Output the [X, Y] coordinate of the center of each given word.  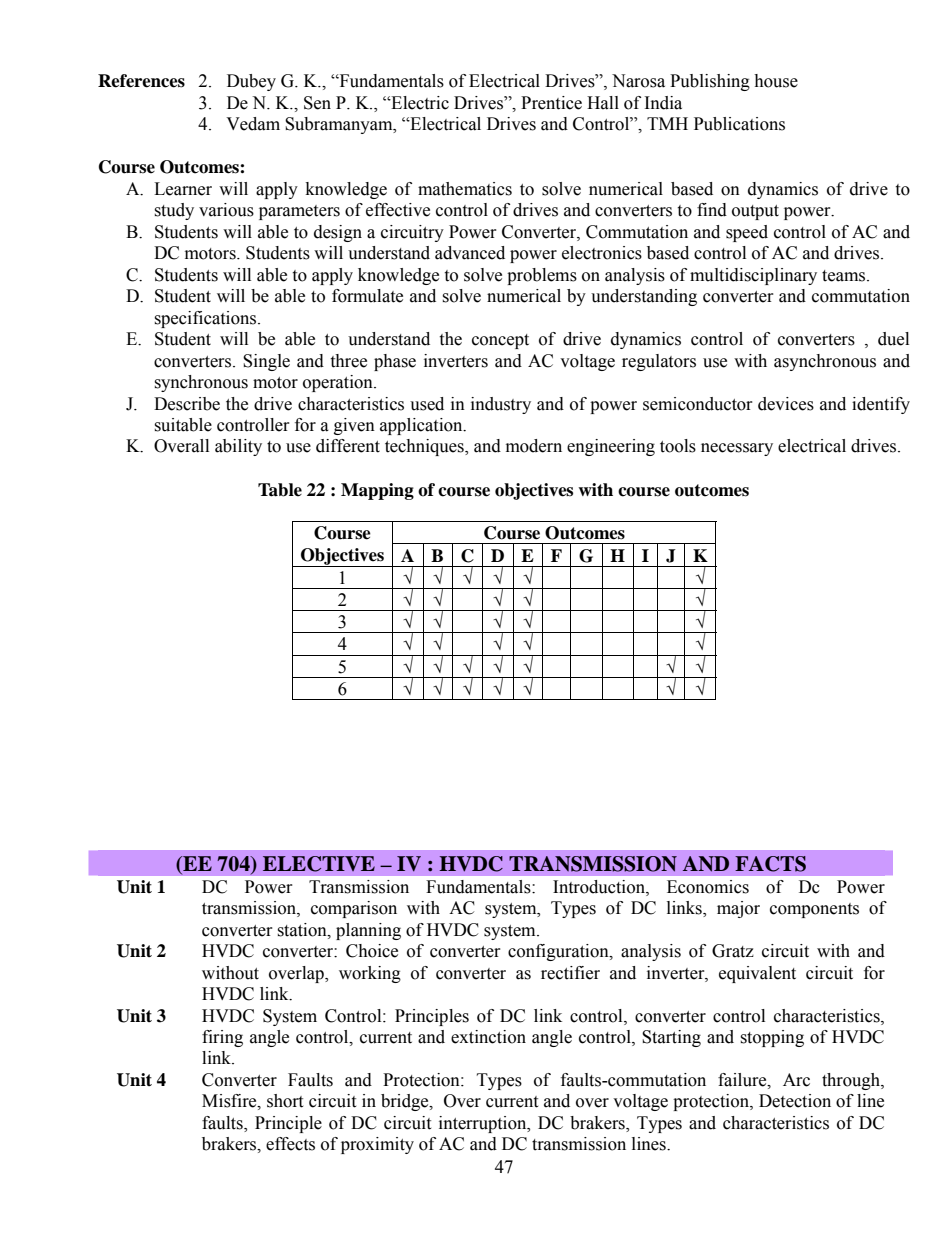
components [814, 910]
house [776, 81]
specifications [205, 319]
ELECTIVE [319, 864]
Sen [317, 103]
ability [238, 447]
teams [845, 276]
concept [500, 341]
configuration [559, 952]
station [303, 930]
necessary [737, 449]
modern [534, 446]
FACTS [770, 864]
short [285, 1101]
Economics [708, 887]
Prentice [551, 103]
